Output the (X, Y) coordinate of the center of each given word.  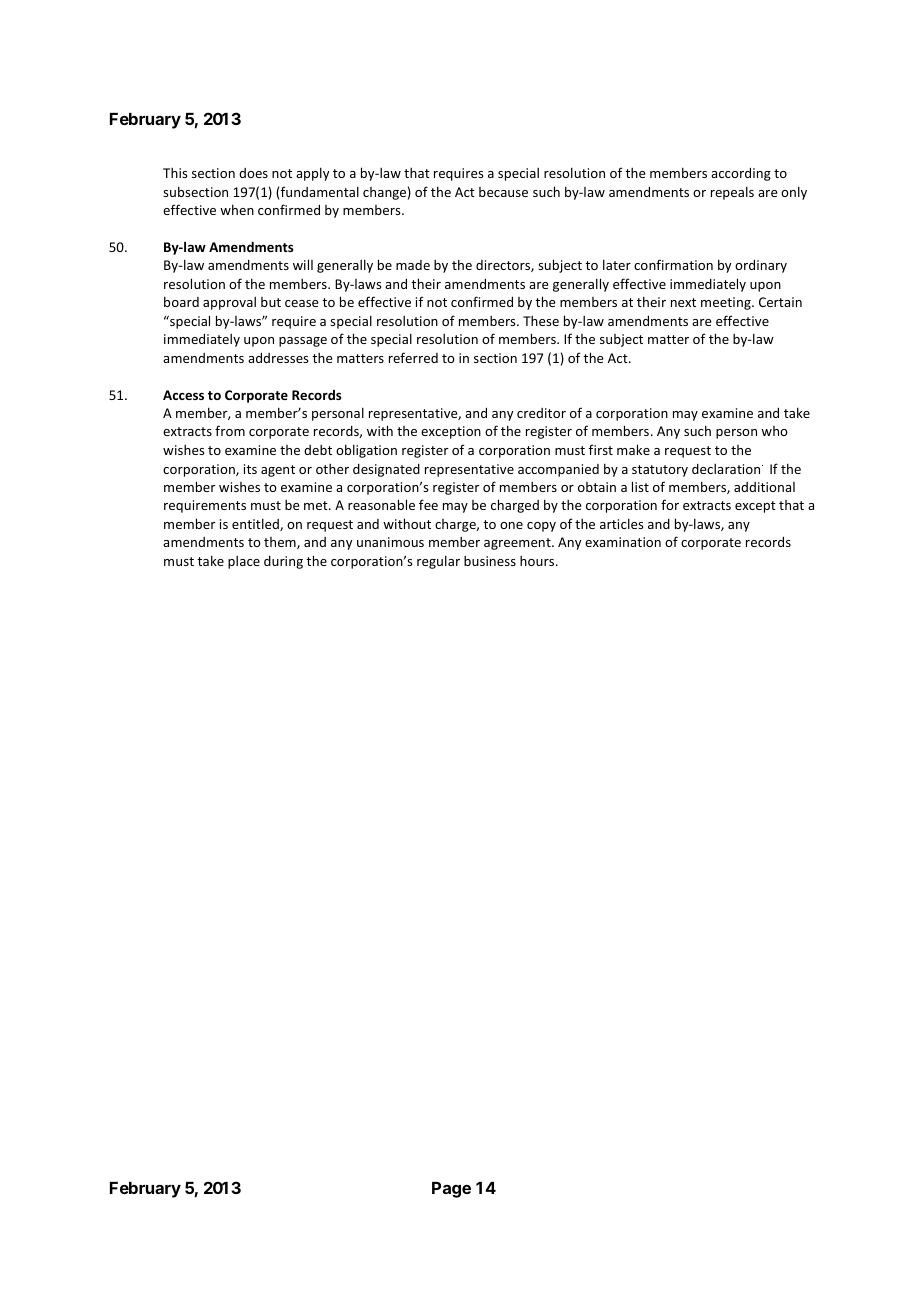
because (503, 192)
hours (538, 561)
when (237, 209)
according (741, 174)
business (490, 561)
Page (451, 1190)
